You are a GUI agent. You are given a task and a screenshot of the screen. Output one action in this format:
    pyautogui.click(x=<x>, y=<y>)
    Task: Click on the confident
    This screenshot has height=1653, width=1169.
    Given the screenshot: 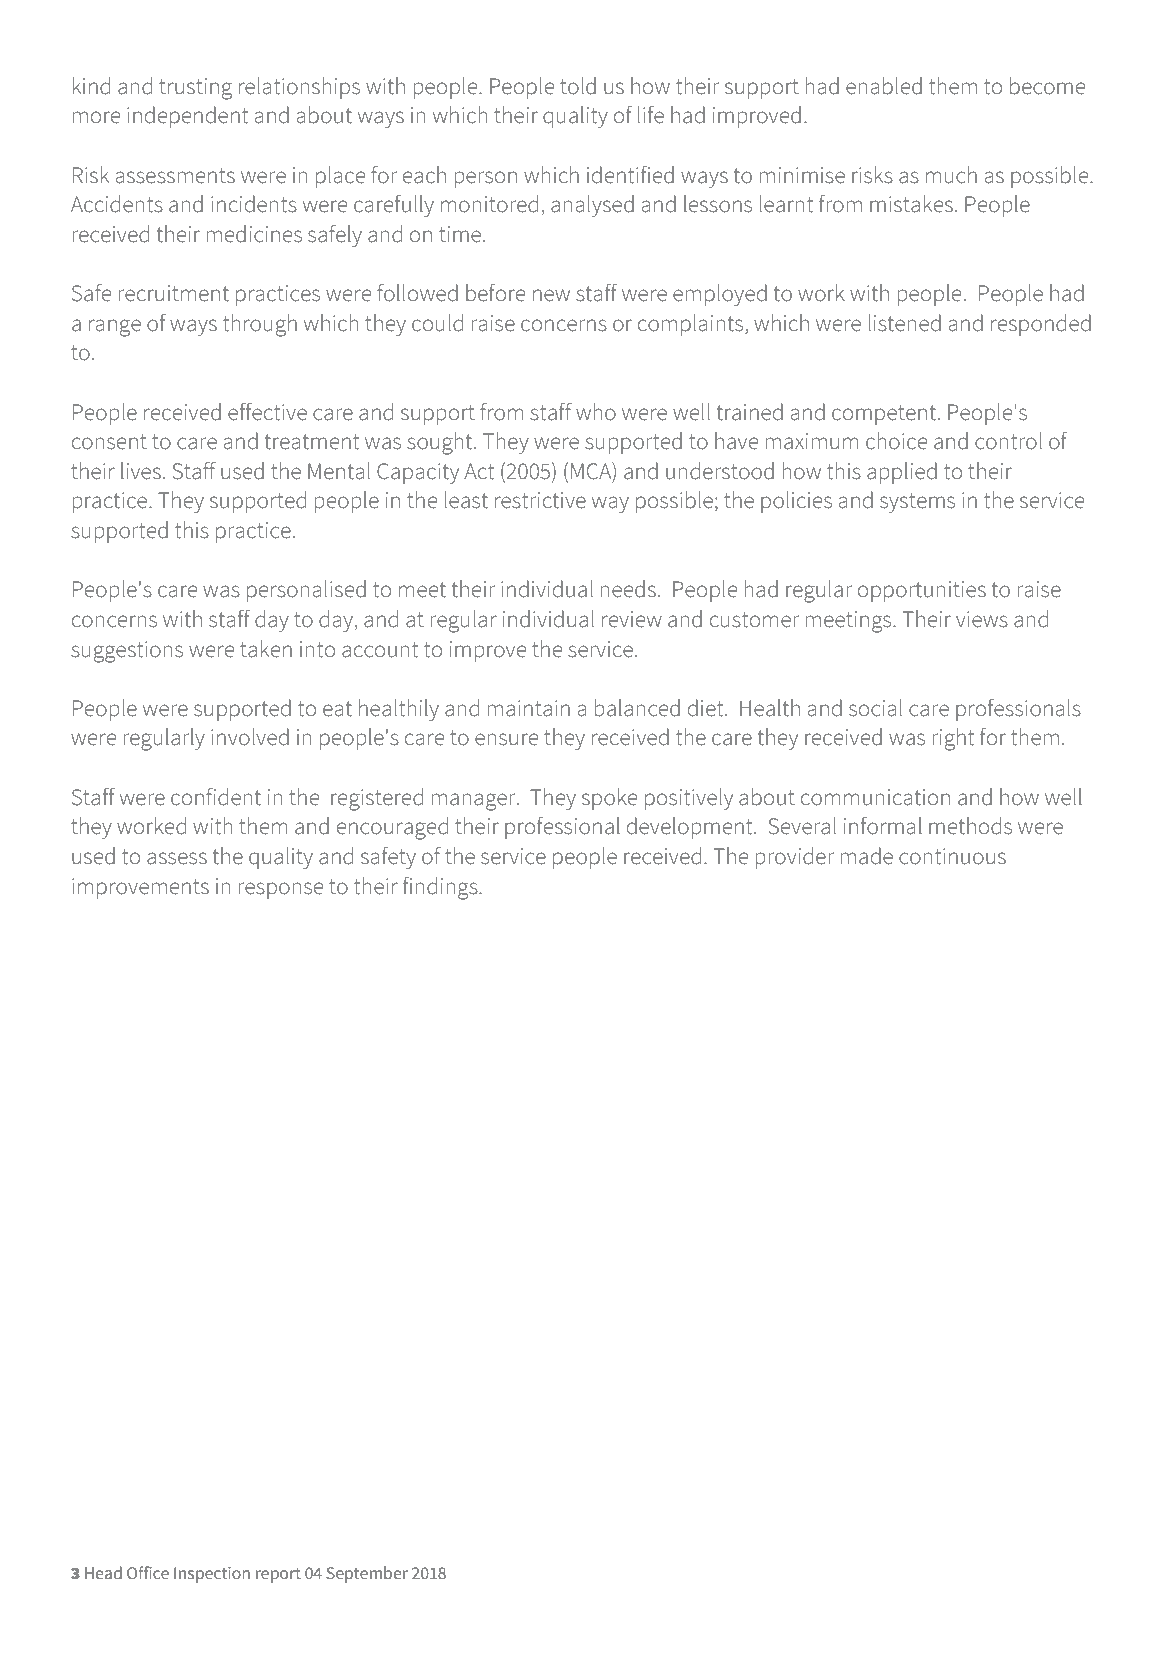 What is the action you would take?
    pyautogui.click(x=216, y=797)
